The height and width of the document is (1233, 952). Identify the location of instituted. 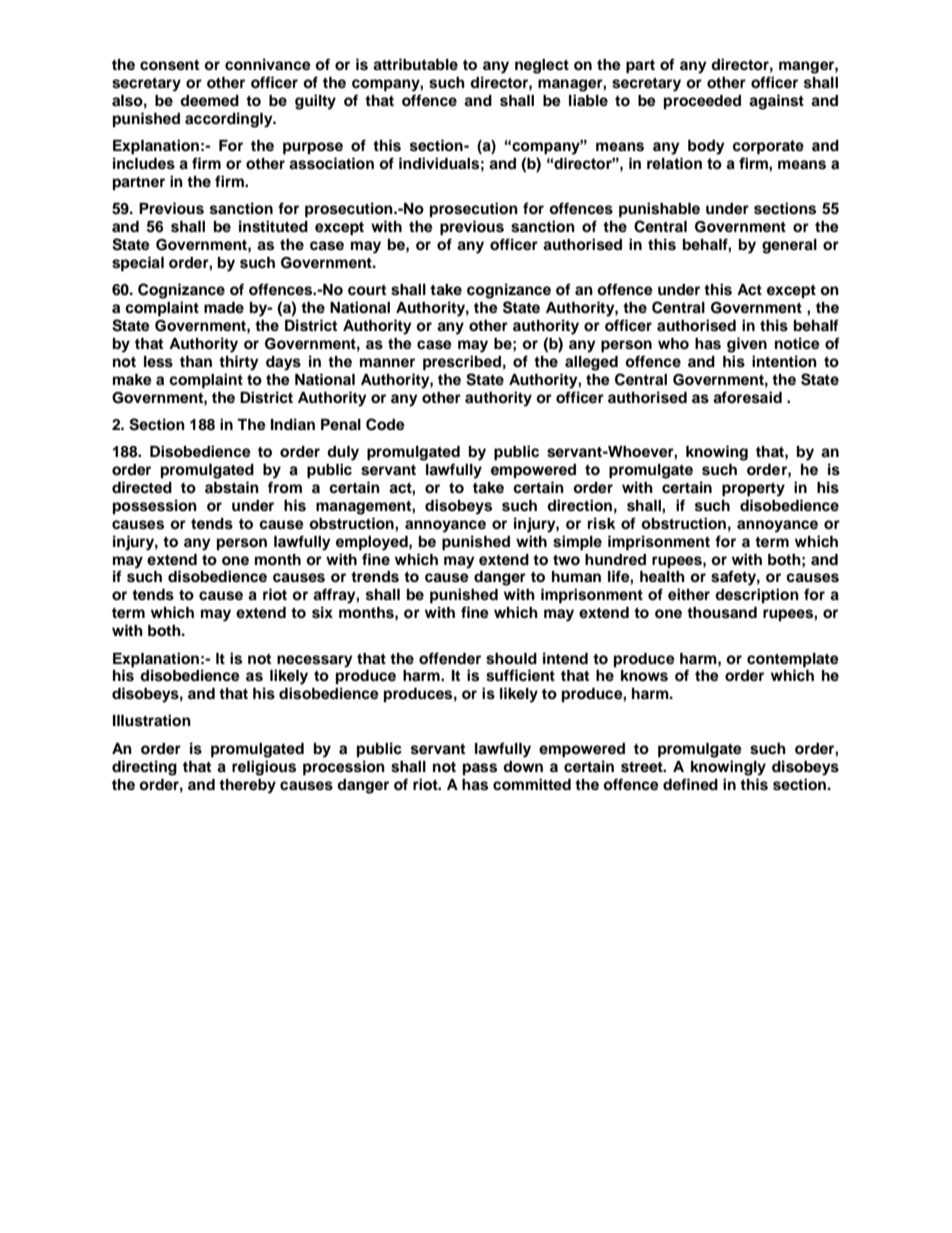
(273, 226).
